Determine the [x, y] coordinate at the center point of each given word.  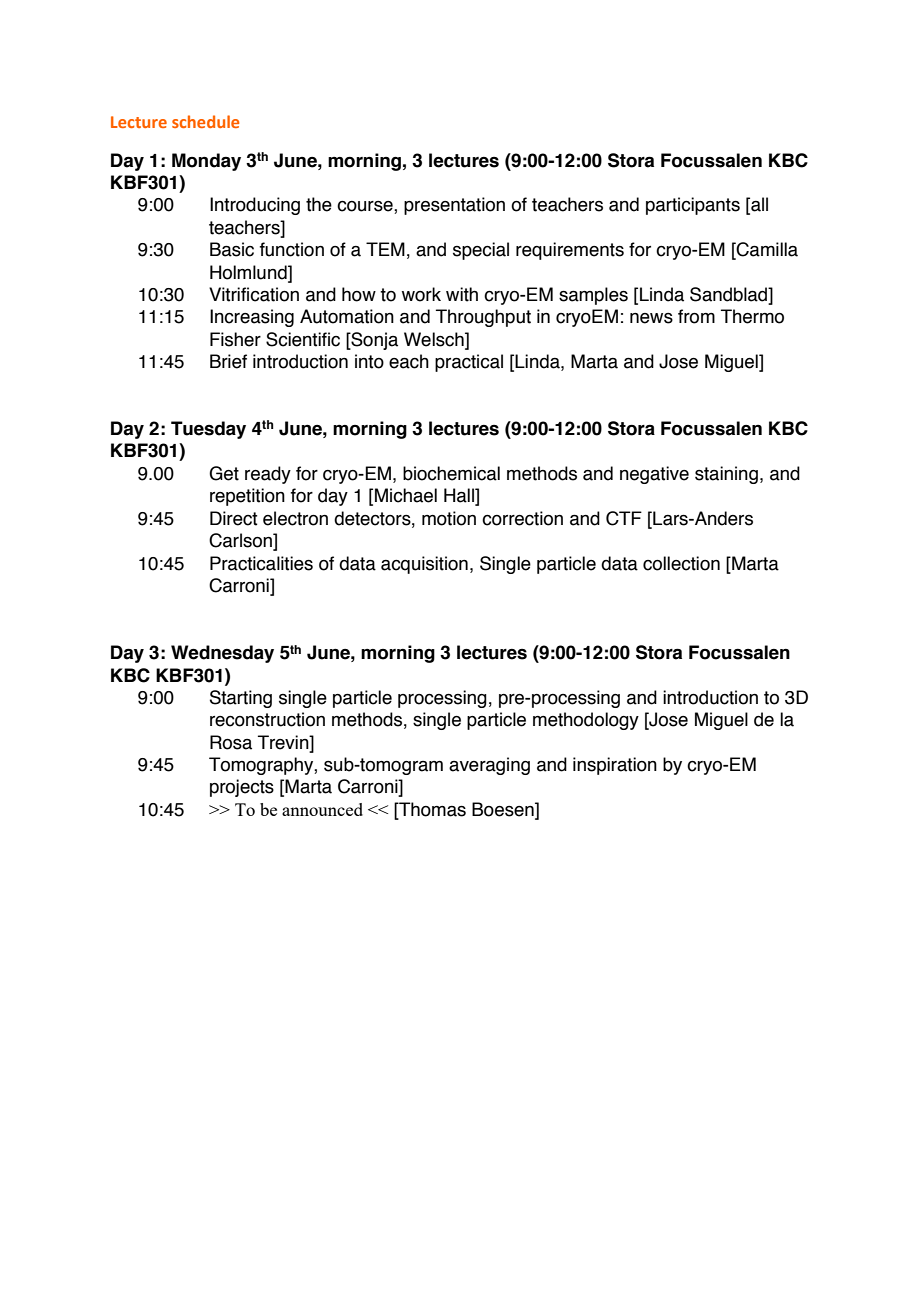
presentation [454, 206]
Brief [228, 361]
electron [295, 518]
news [651, 318]
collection [681, 563]
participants [693, 206]
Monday [206, 162]
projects [242, 788]
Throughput [483, 318]
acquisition [424, 565]
